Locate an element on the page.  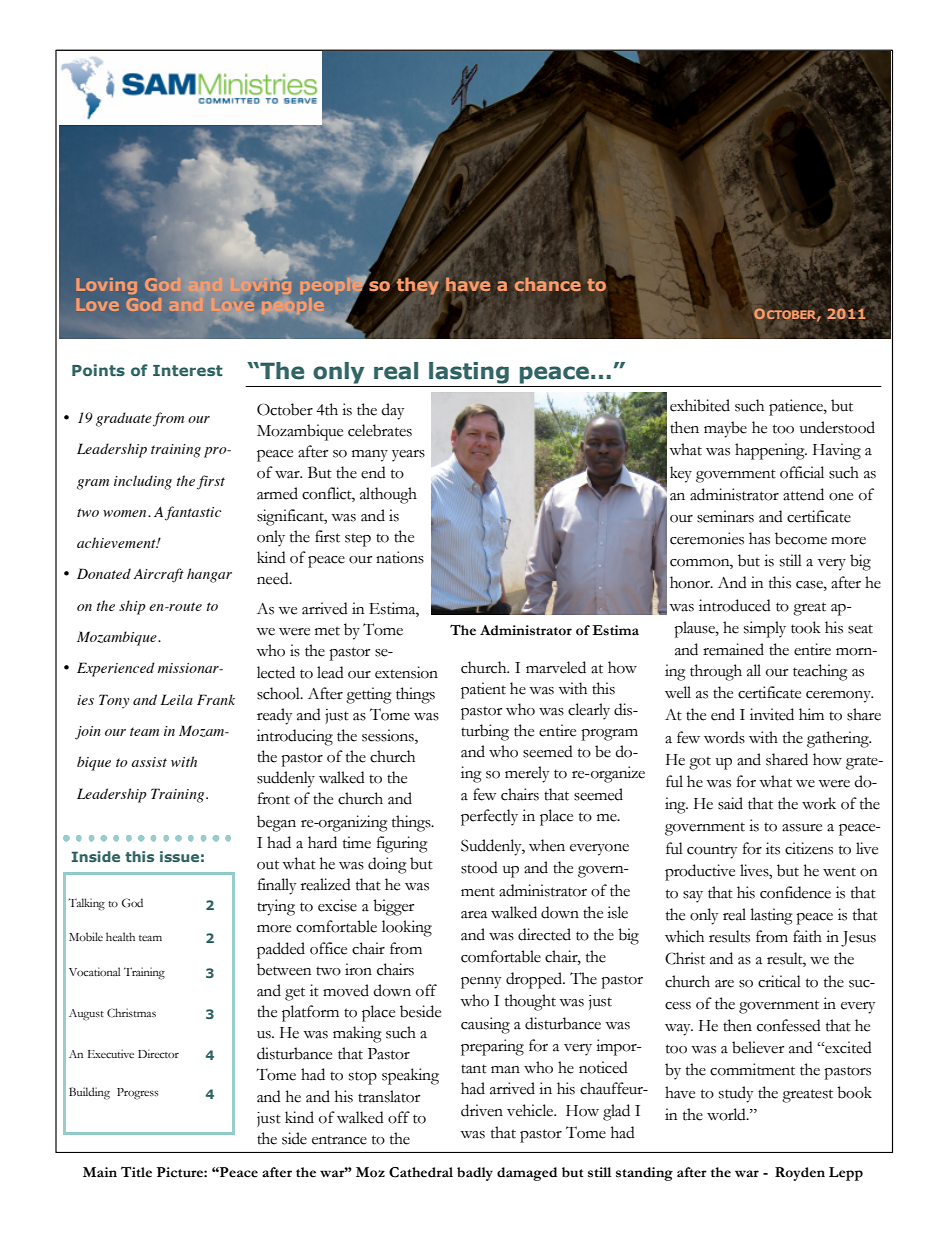
patience is located at coordinates (797, 407).
